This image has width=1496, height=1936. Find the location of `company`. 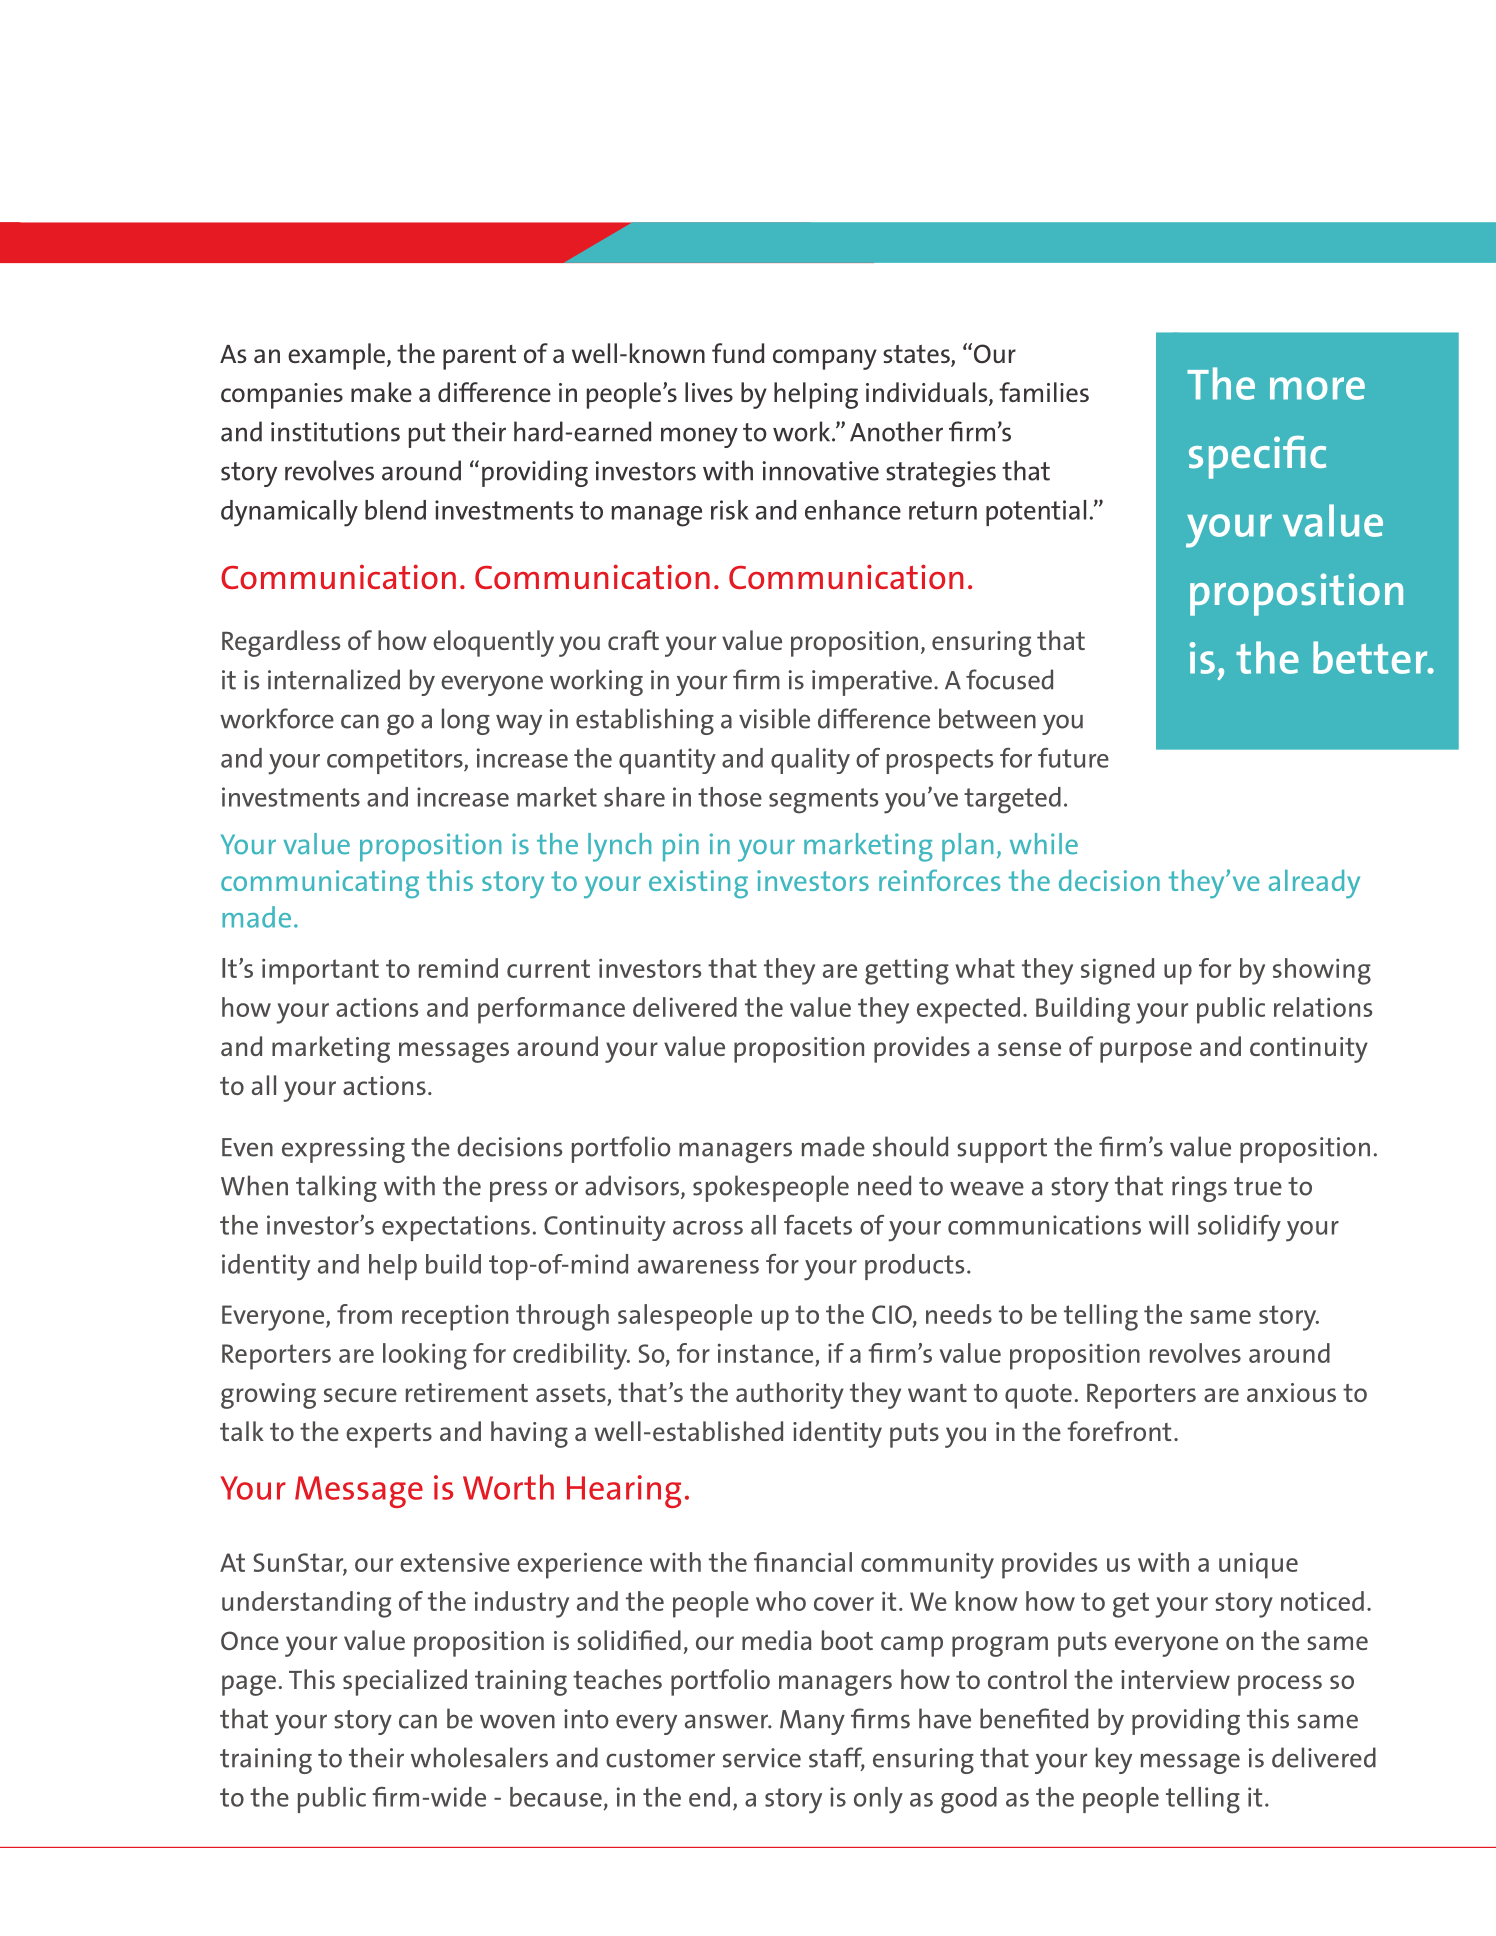

company is located at coordinates (825, 359).
